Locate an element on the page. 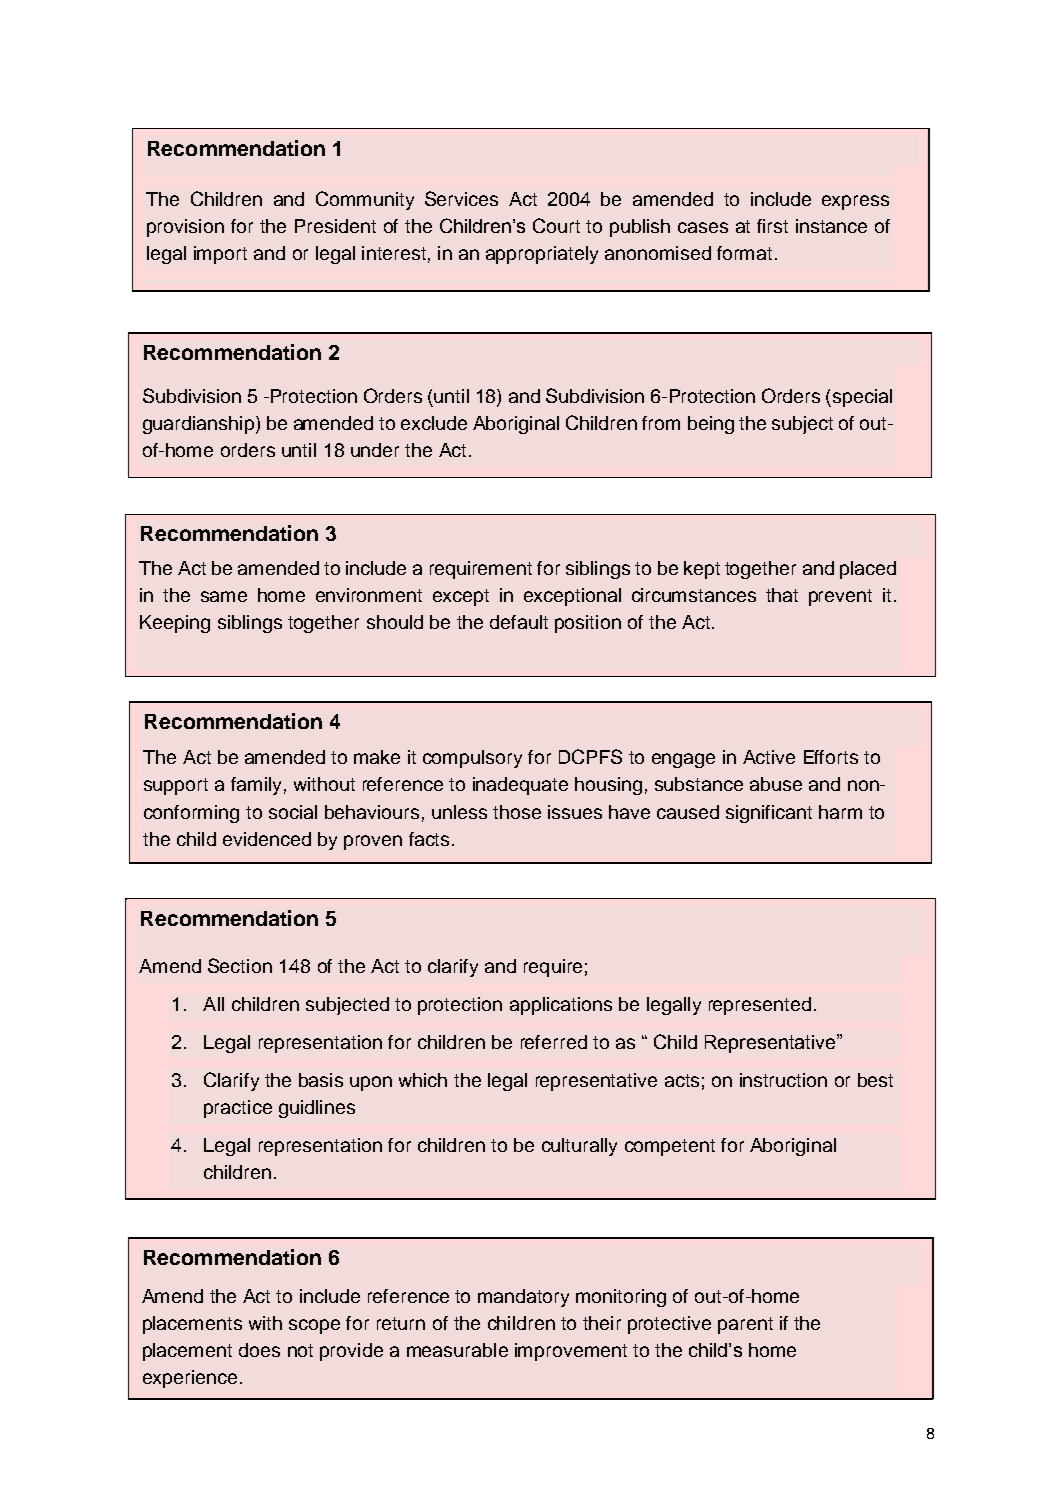 The width and height of the document is (1064, 1506). import is located at coordinates (220, 255).
